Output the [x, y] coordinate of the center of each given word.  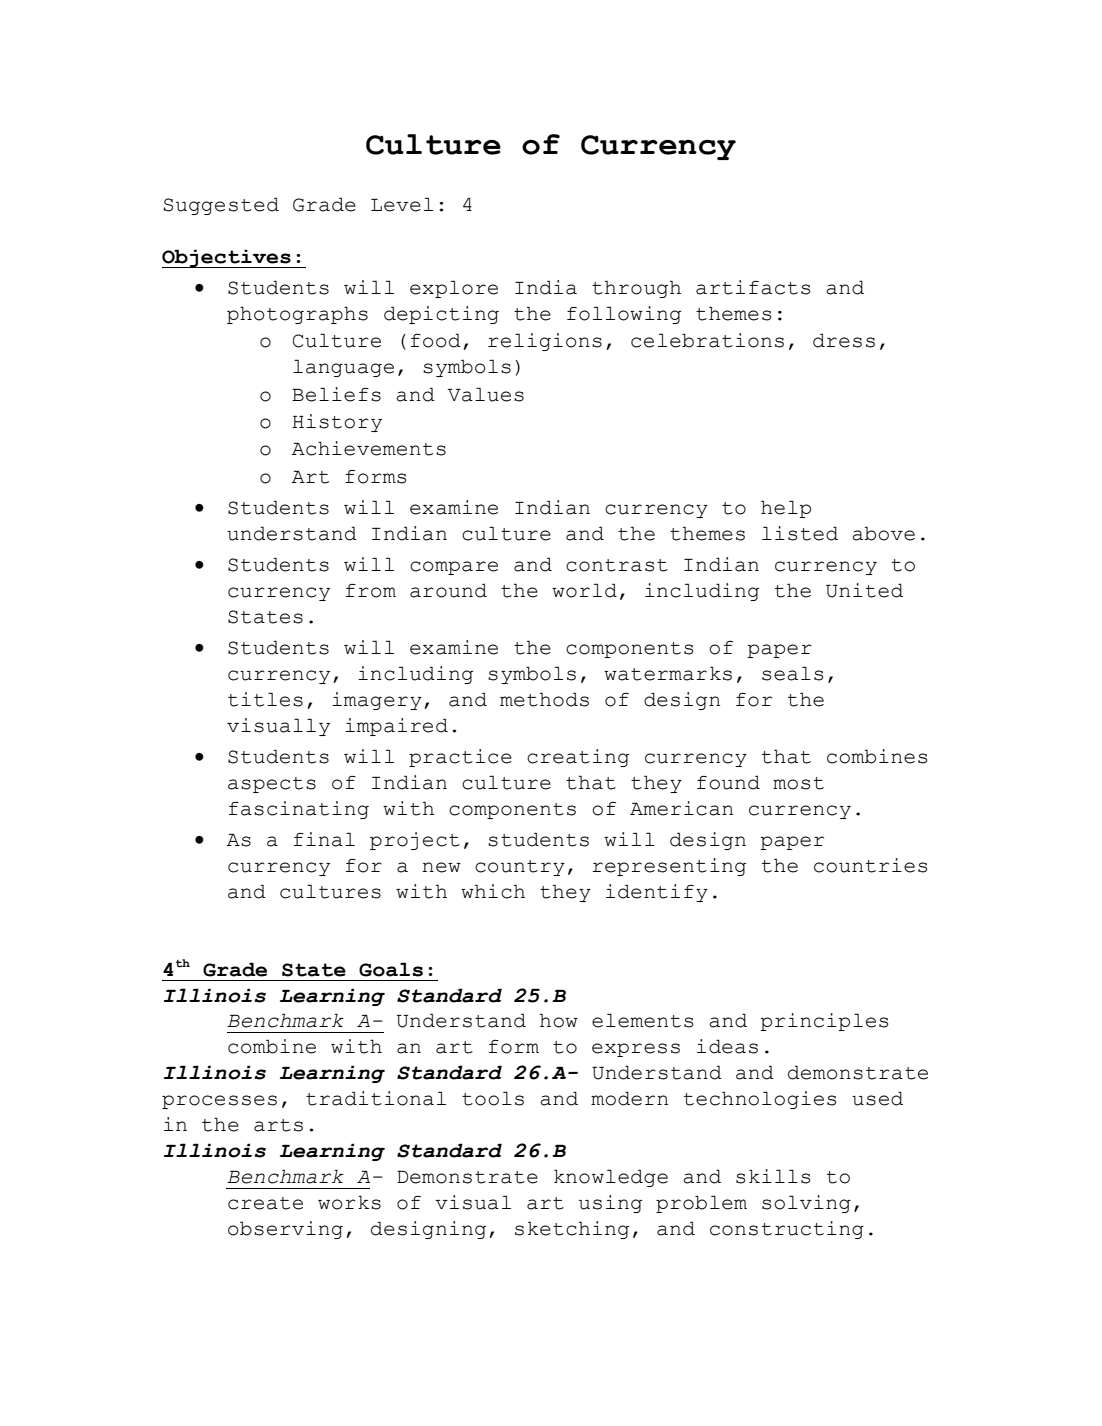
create [265, 1203]
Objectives [227, 258]
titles [265, 699]
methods [544, 699]
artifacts [753, 287]
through [636, 289]
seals [793, 673]
